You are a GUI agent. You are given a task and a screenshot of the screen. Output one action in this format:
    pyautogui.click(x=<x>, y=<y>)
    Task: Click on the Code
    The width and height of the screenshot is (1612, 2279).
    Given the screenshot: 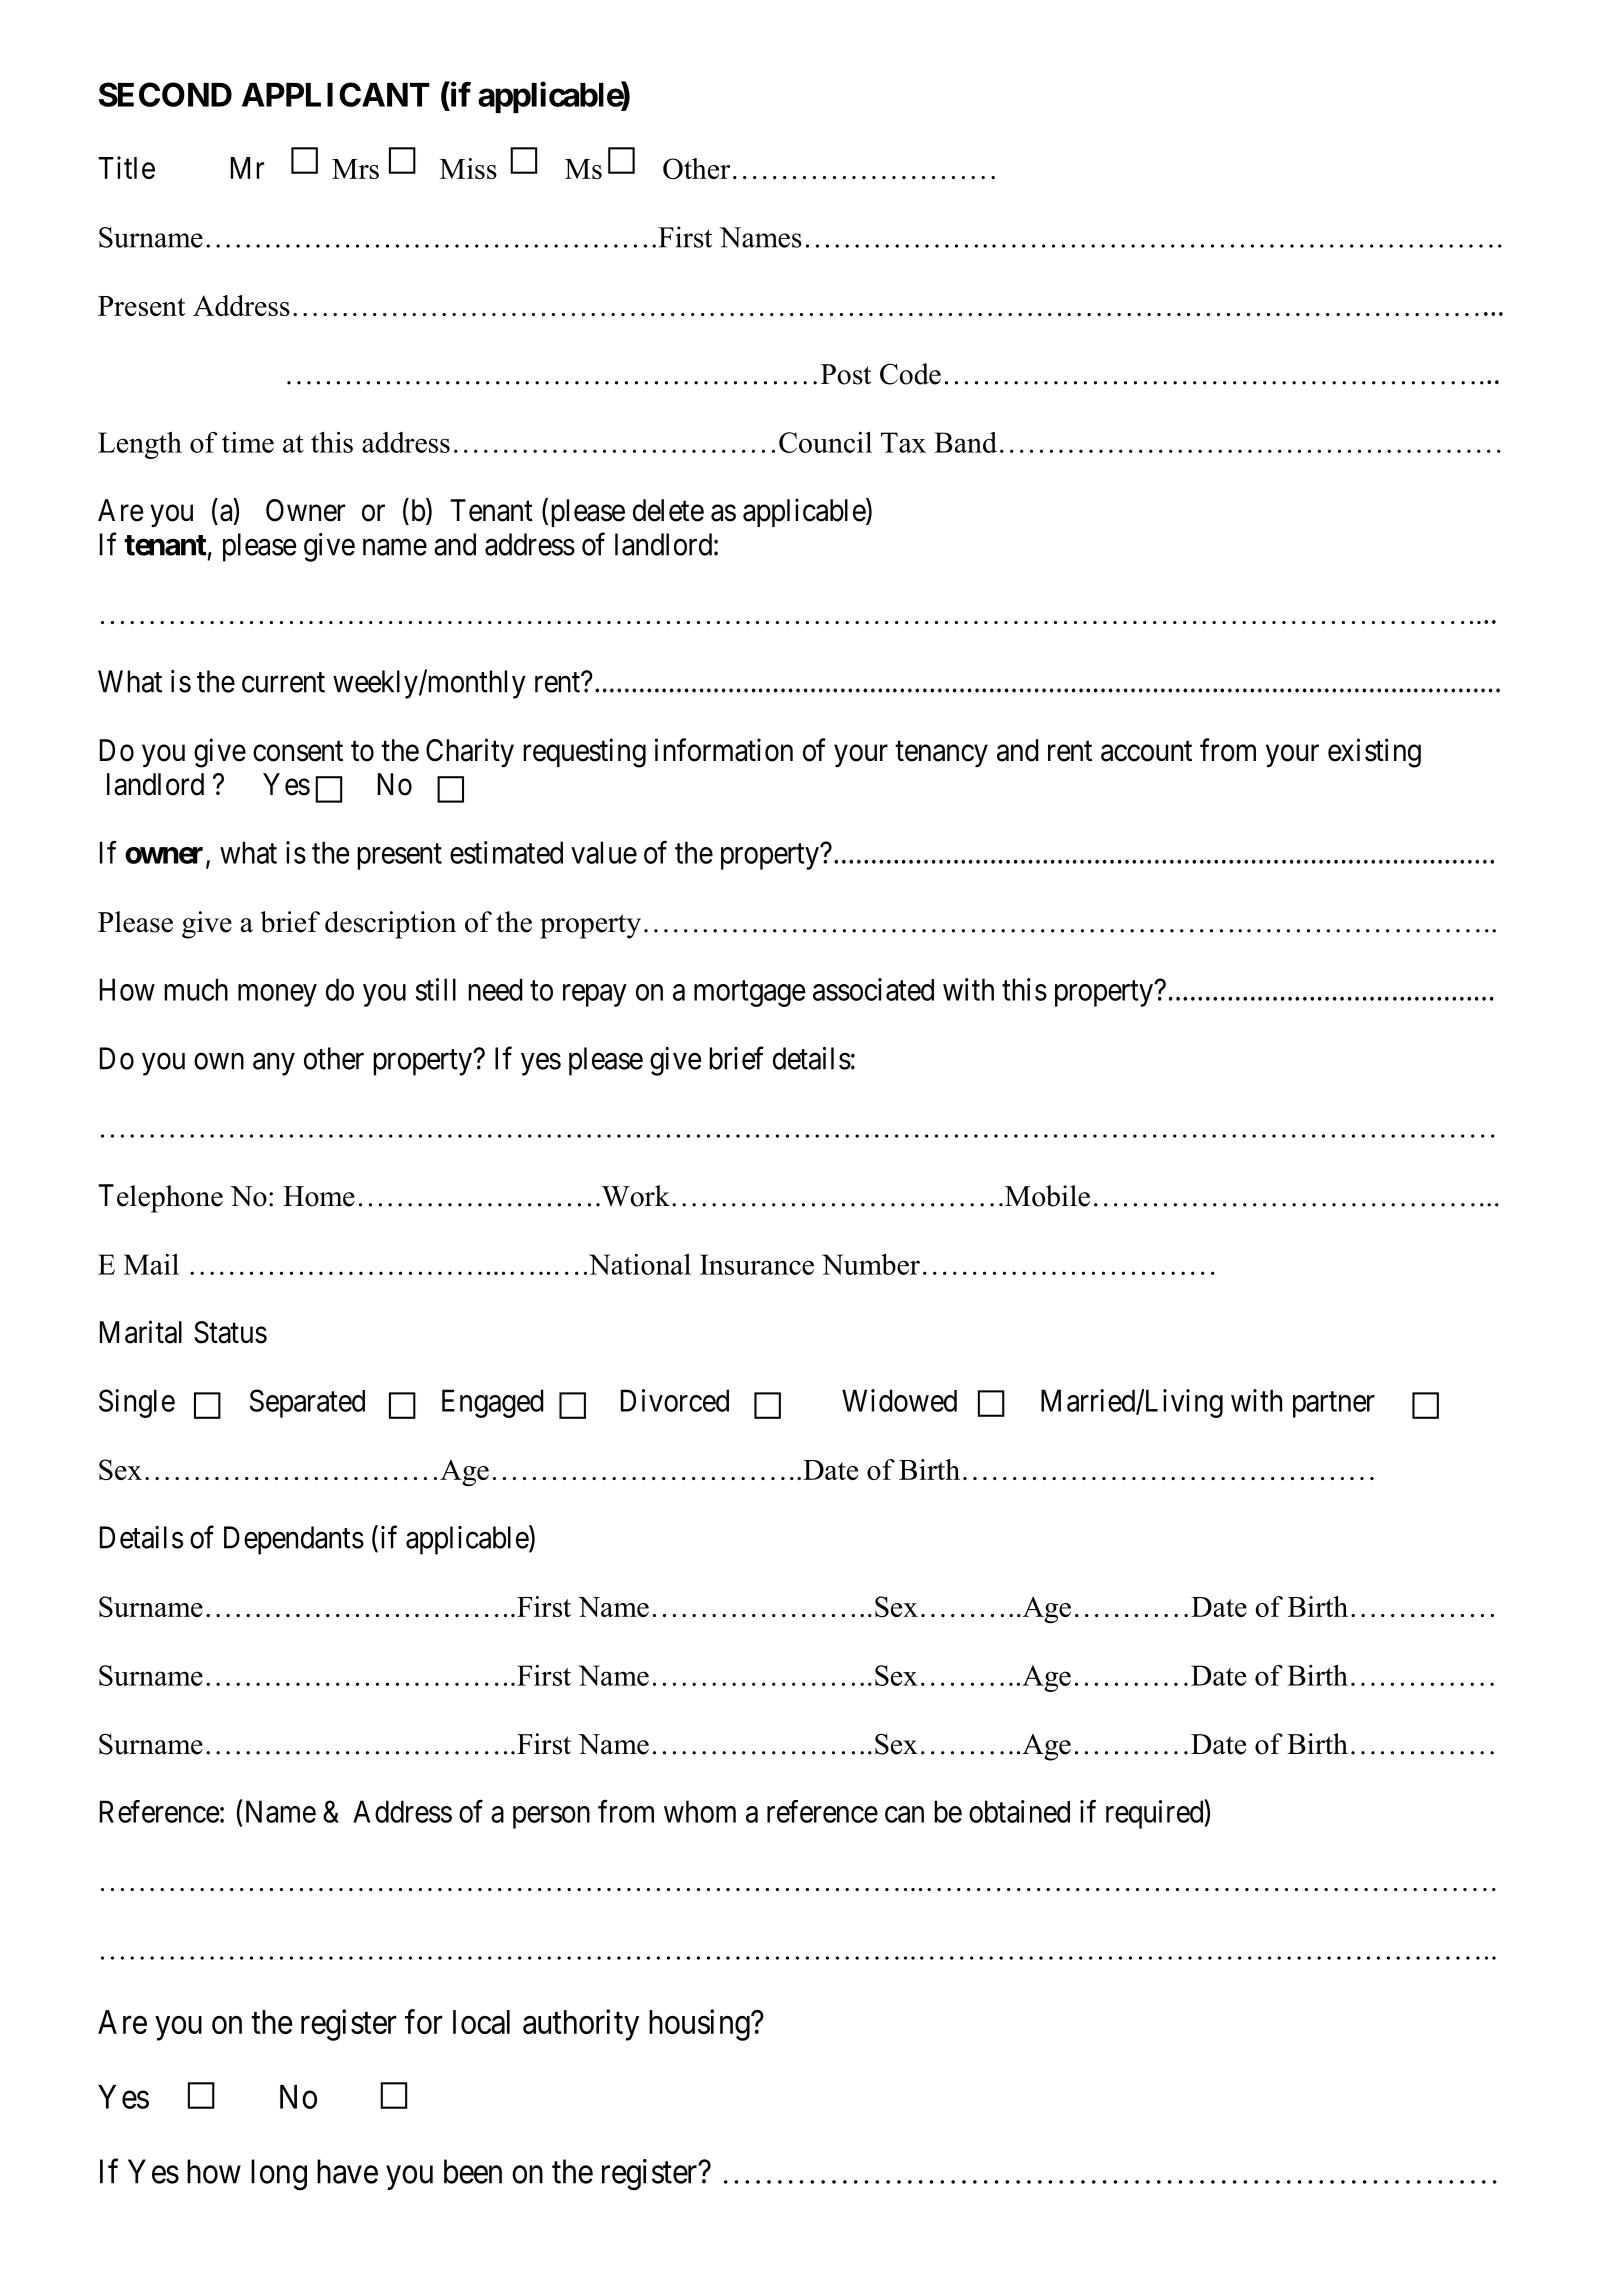 What is the action you would take?
    pyautogui.click(x=910, y=374)
